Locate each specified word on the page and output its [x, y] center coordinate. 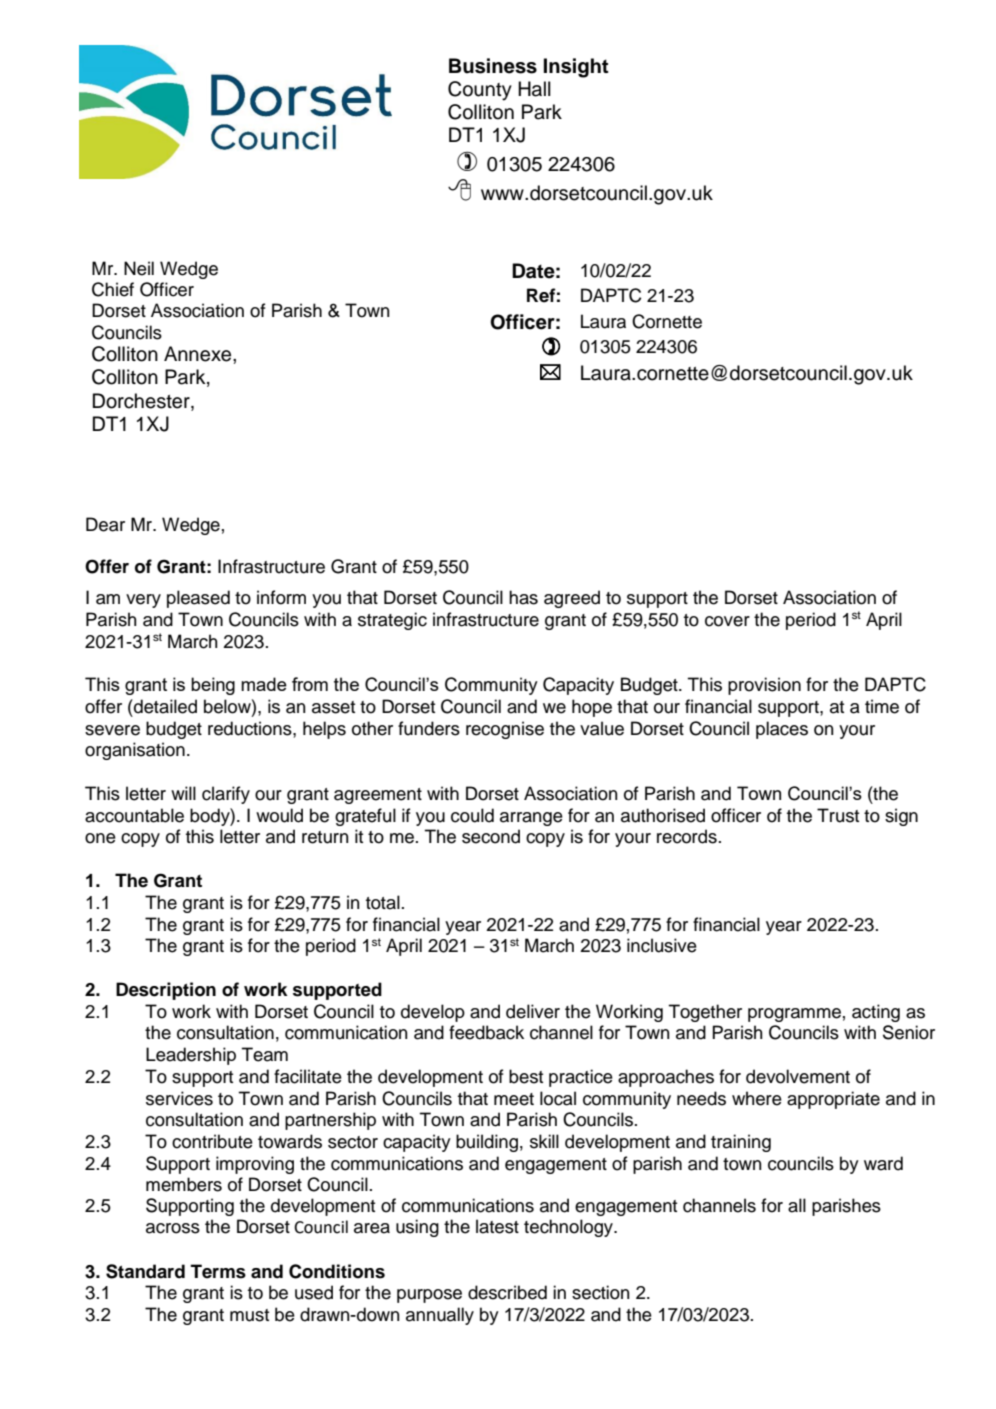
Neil [139, 268]
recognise [505, 730]
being [213, 686]
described [507, 1292]
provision [764, 686]
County [480, 91]
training [741, 1143]
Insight [576, 68]
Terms [218, 1271]
